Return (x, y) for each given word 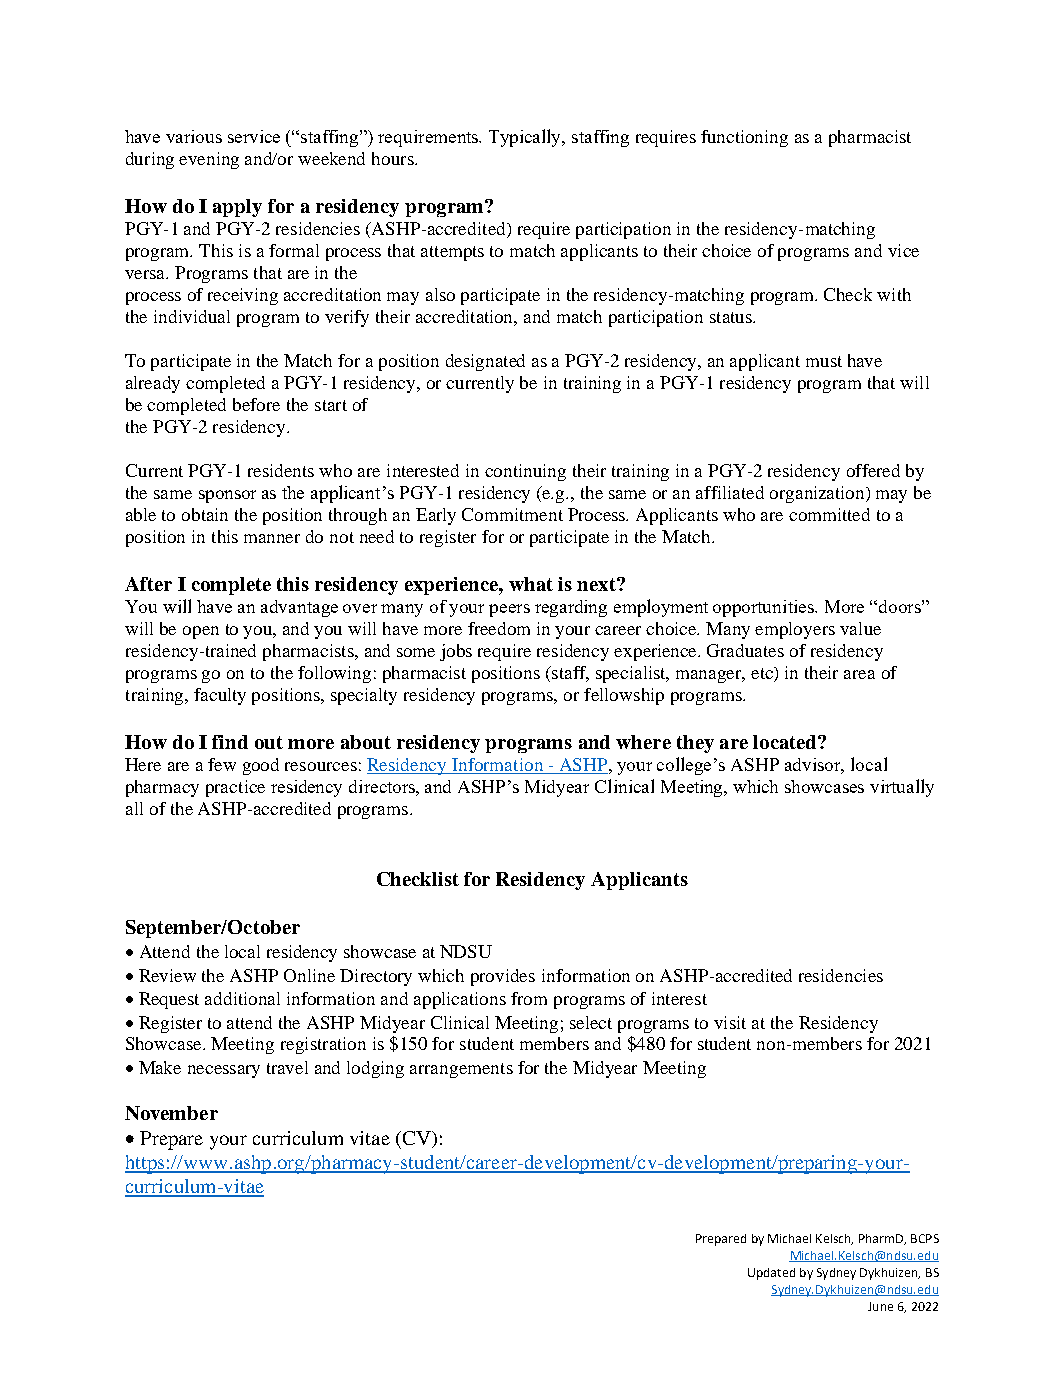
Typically (526, 138)
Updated (771, 1274)
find (230, 742)
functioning (744, 138)
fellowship (624, 696)
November (171, 1113)
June (880, 1306)
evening (209, 160)
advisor (814, 766)
